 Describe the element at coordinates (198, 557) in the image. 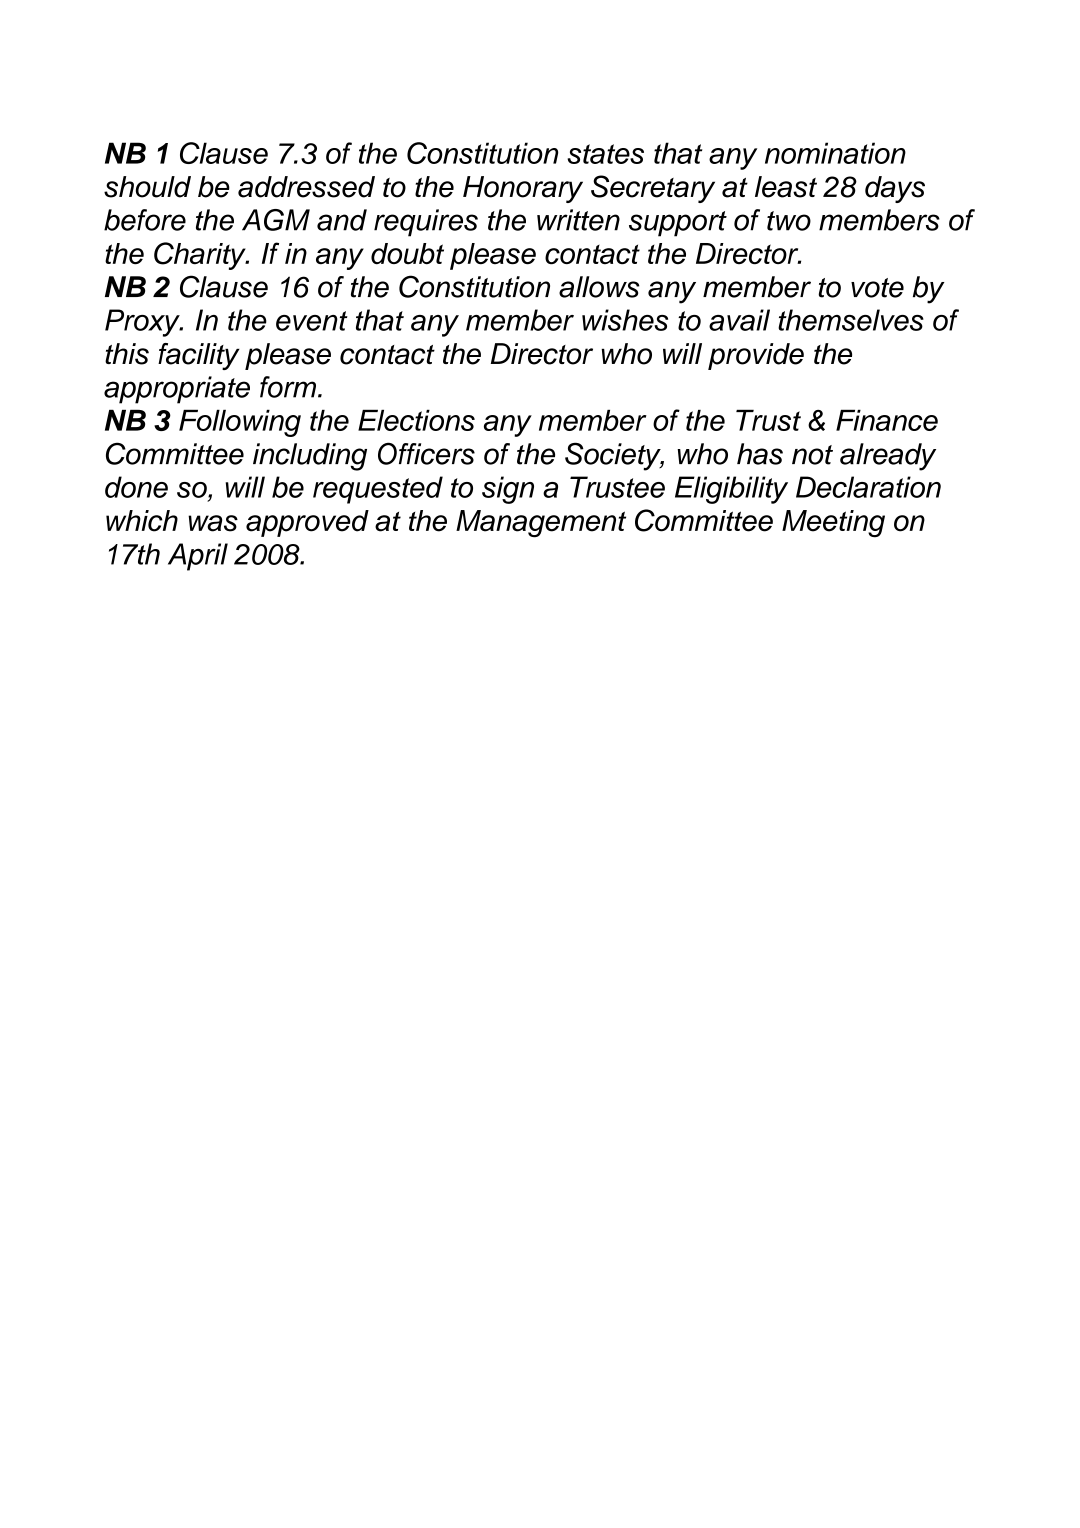

I see `April` at that location.
